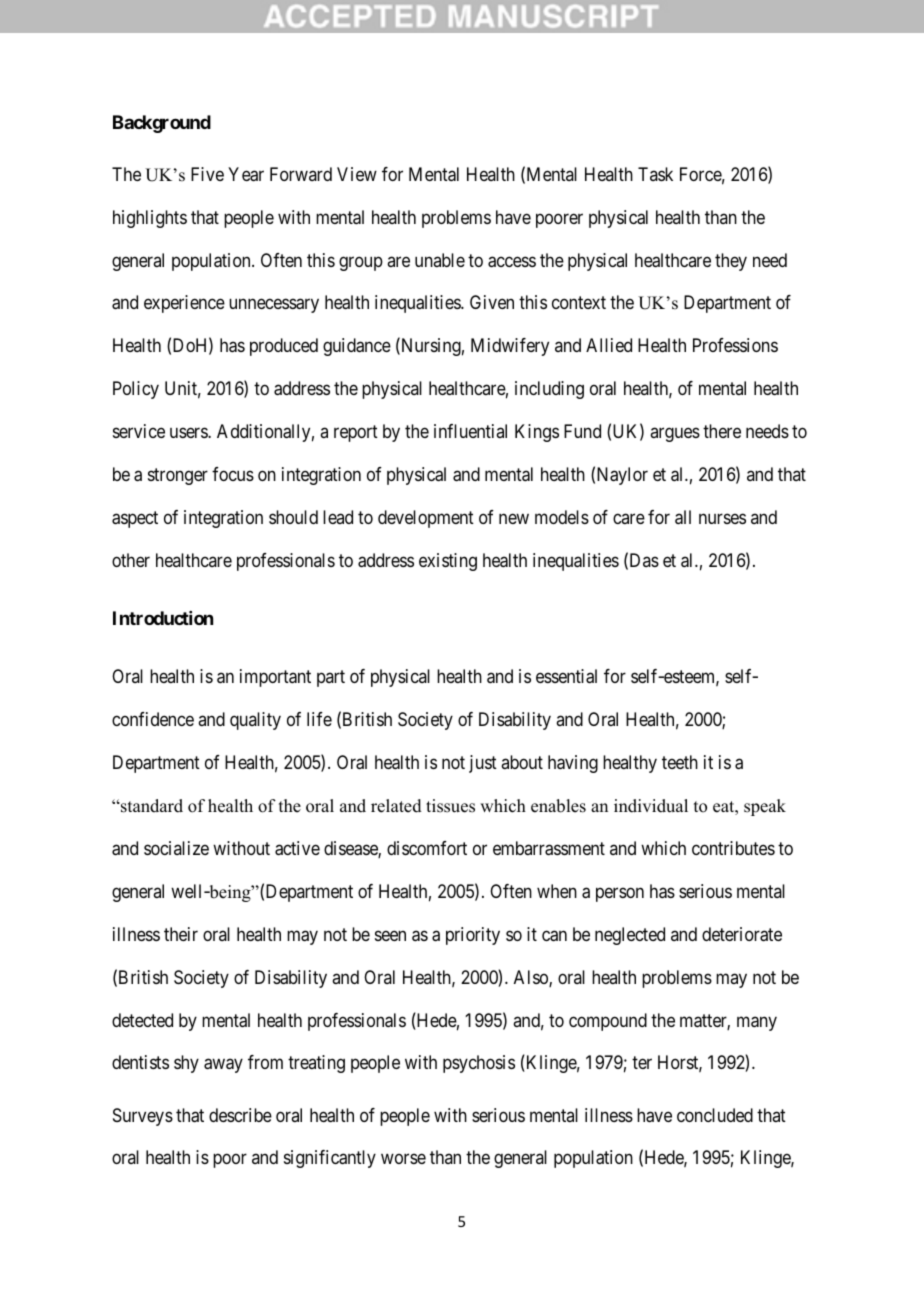  I want to click on discomfort, so click(427, 848).
